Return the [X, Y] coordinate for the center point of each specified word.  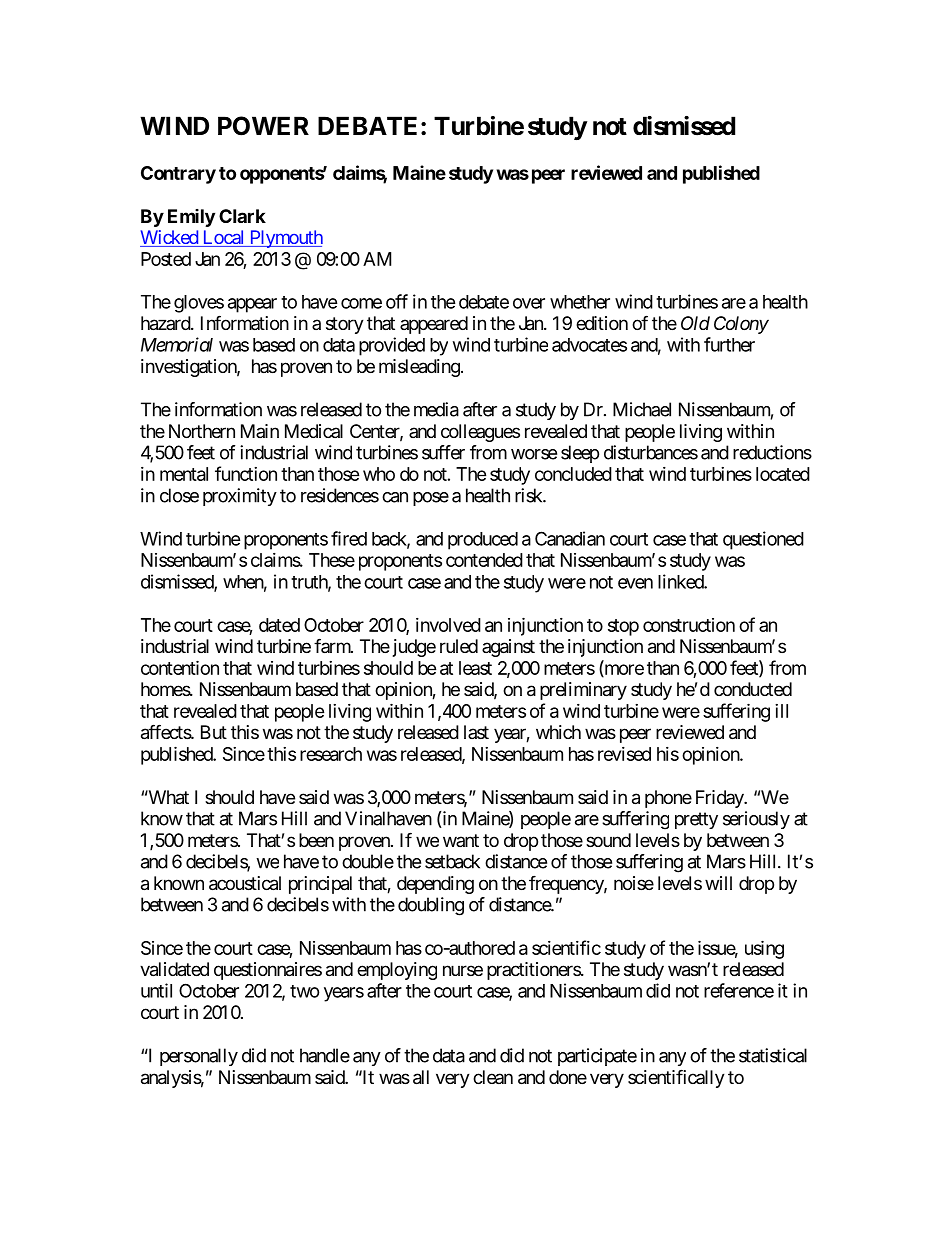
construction [689, 625]
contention [180, 667]
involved [448, 625]
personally [199, 1057]
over [529, 303]
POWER [263, 126]
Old [695, 323]
